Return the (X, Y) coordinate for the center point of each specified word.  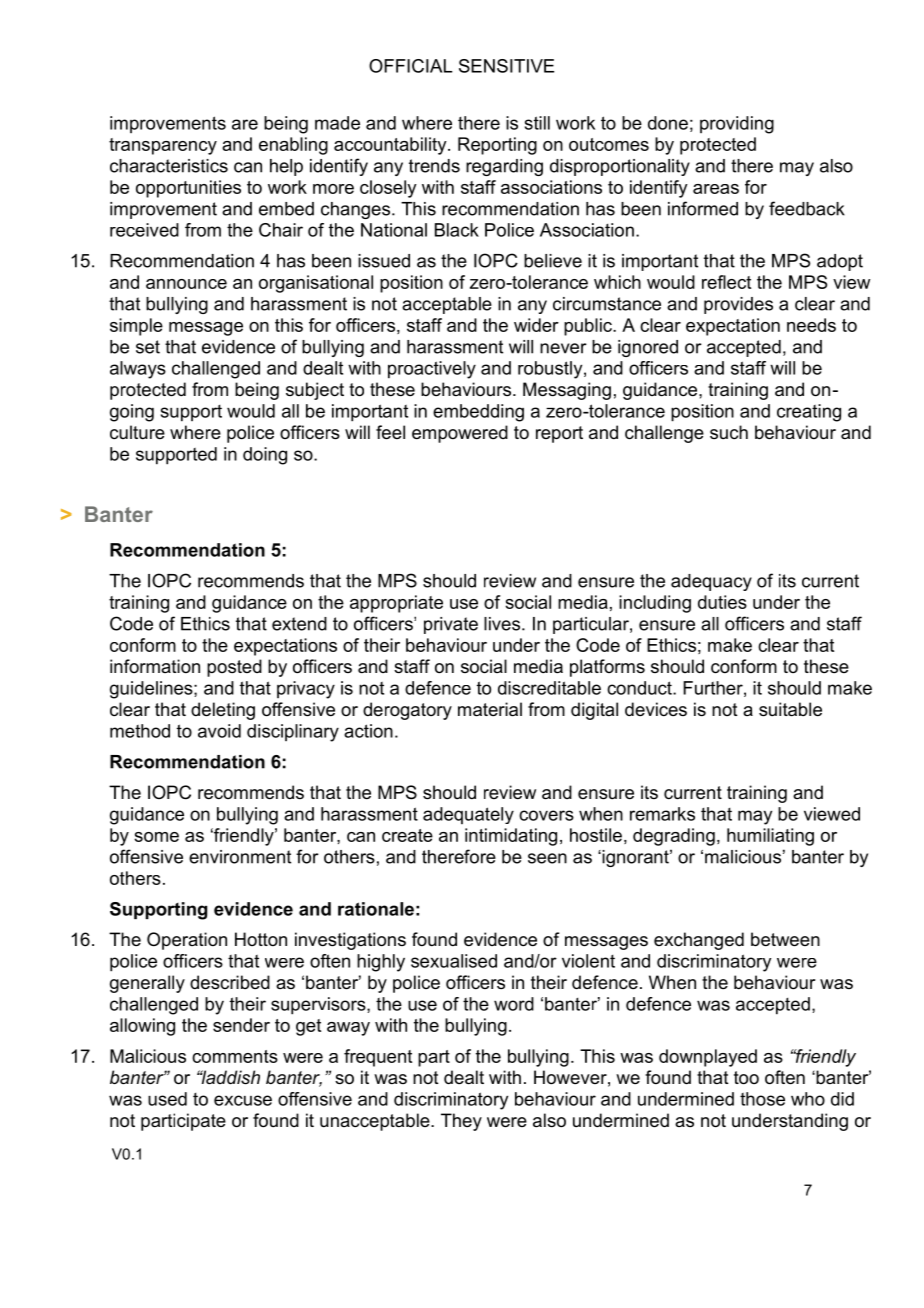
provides (738, 305)
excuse (243, 1100)
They (461, 1122)
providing (737, 125)
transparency (163, 146)
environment (240, 857)
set (148, 347)
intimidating (511, 837)
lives (503, 624)
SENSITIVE (506, 66)
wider (536, 325)
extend (299, 624)
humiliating (770, 837)
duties (722, 602)
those (762, 1099)
